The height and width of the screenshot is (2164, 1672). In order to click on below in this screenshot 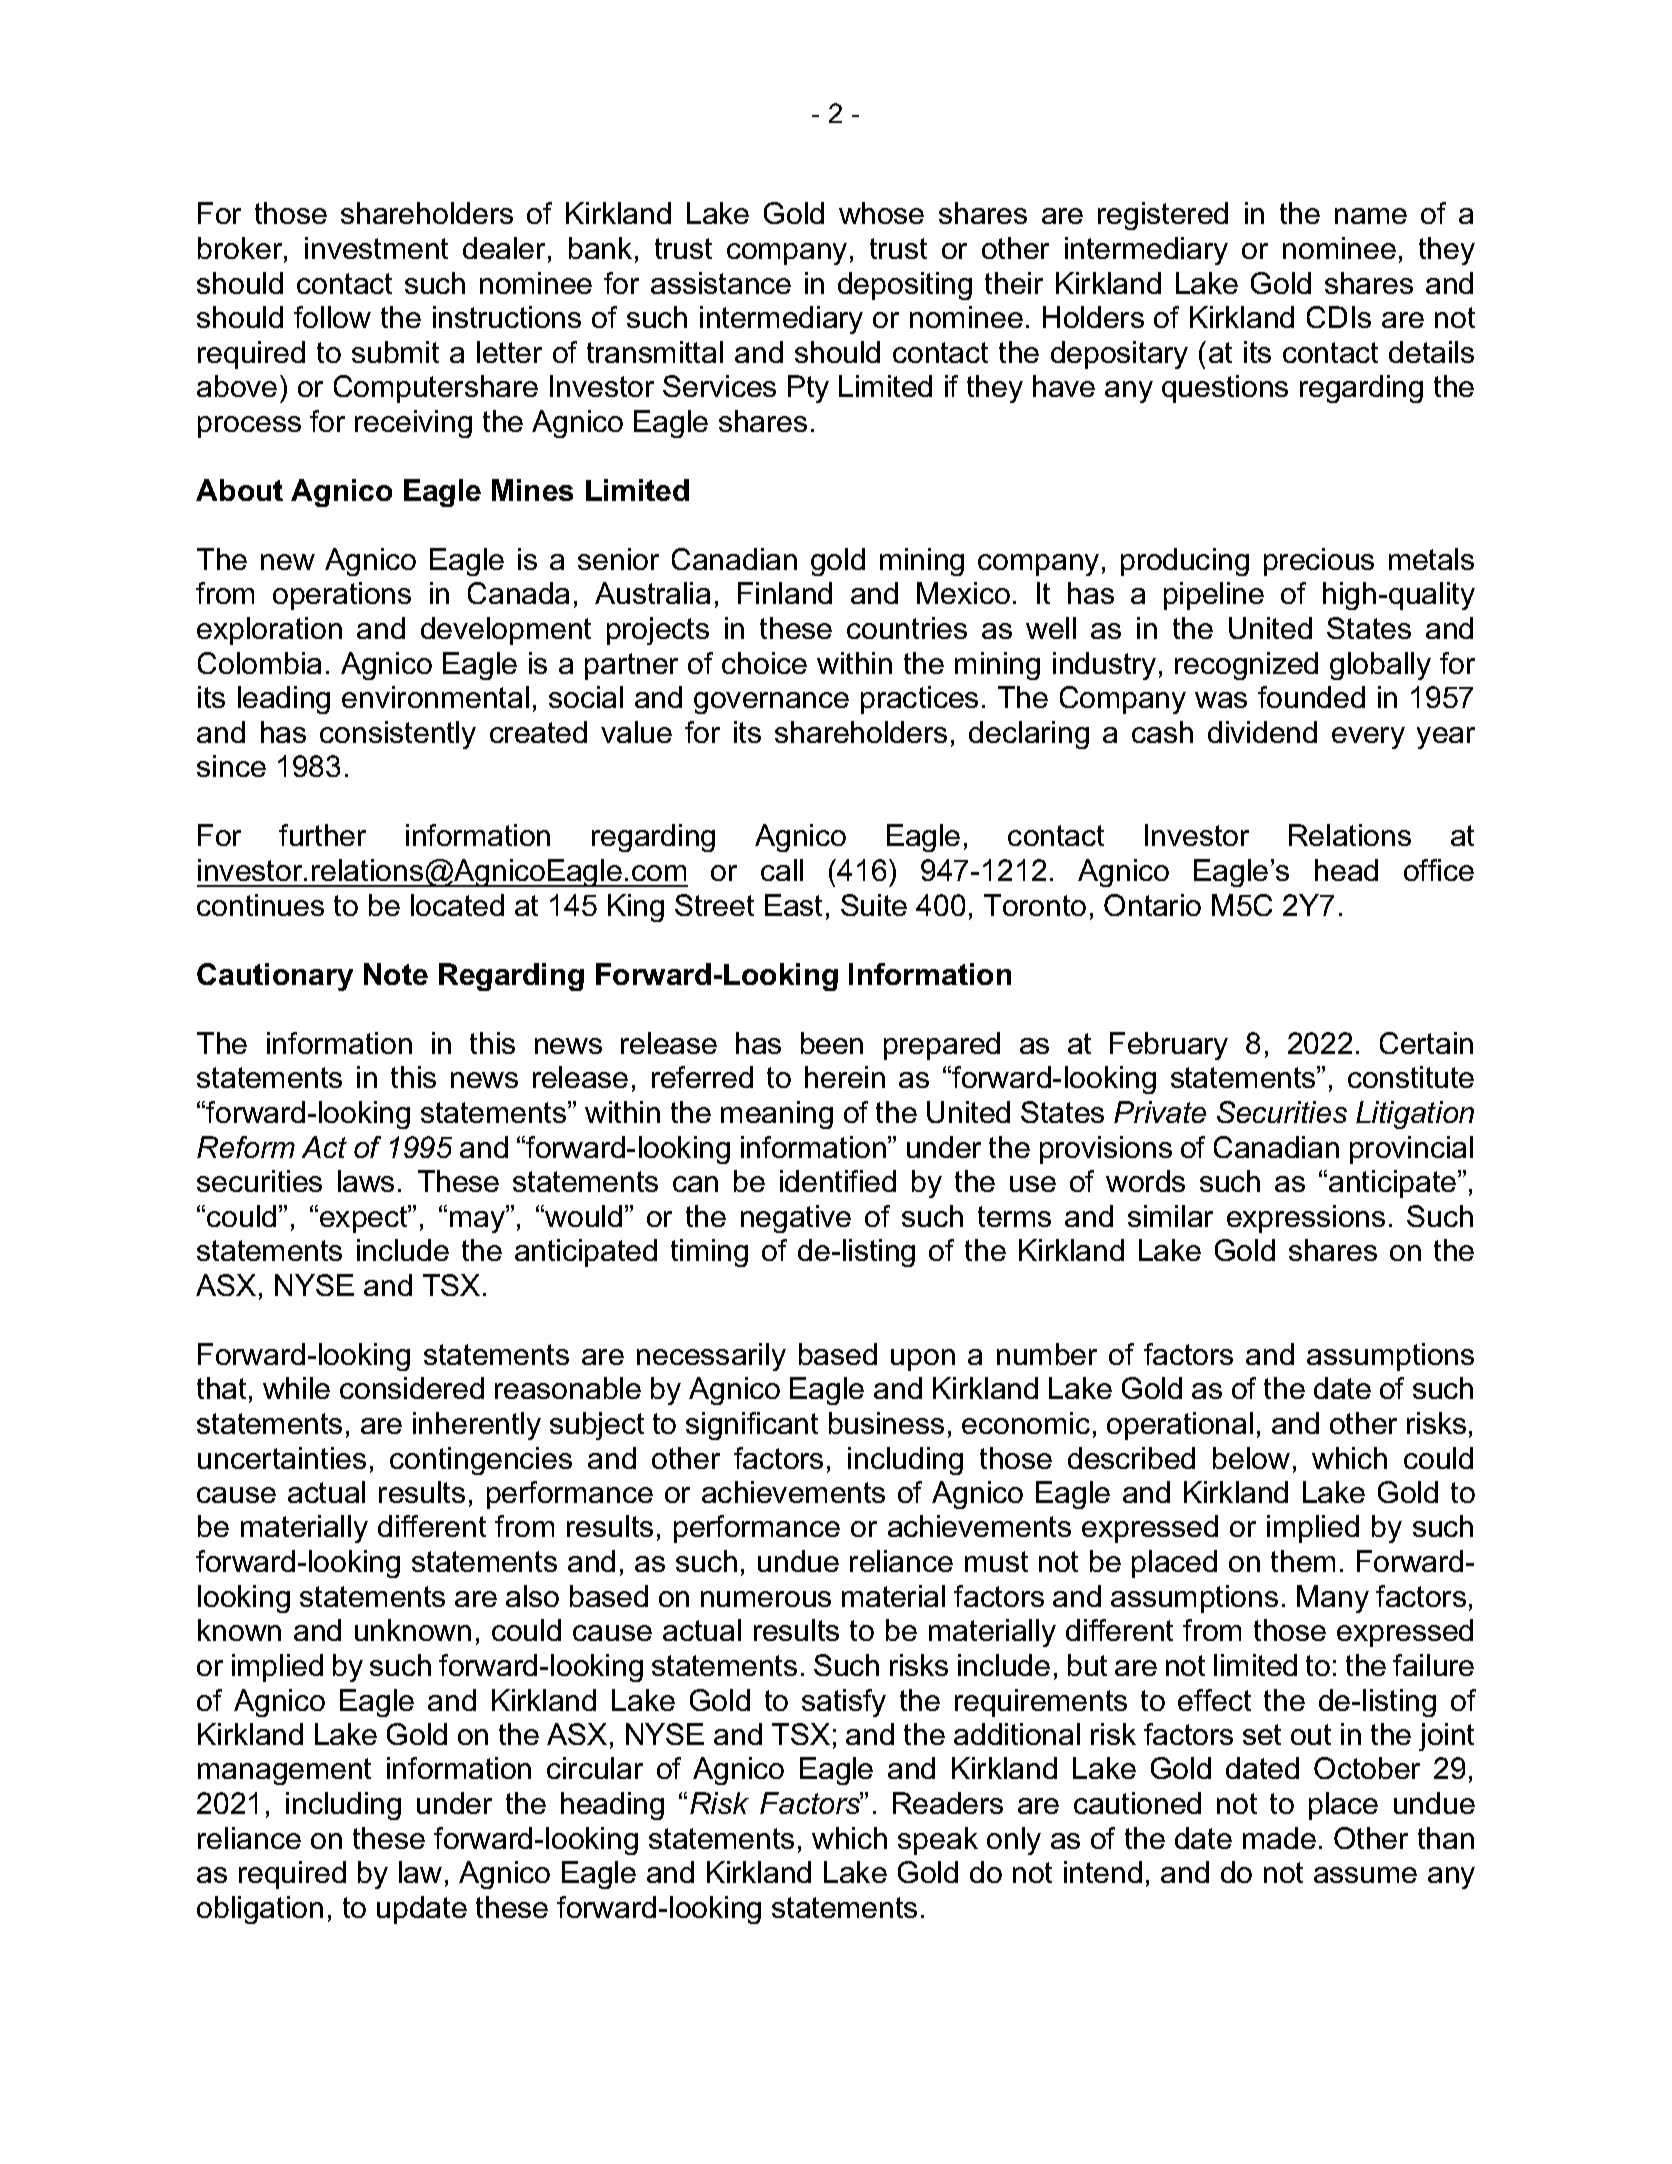, I will do `click(1251, 1458)`.
